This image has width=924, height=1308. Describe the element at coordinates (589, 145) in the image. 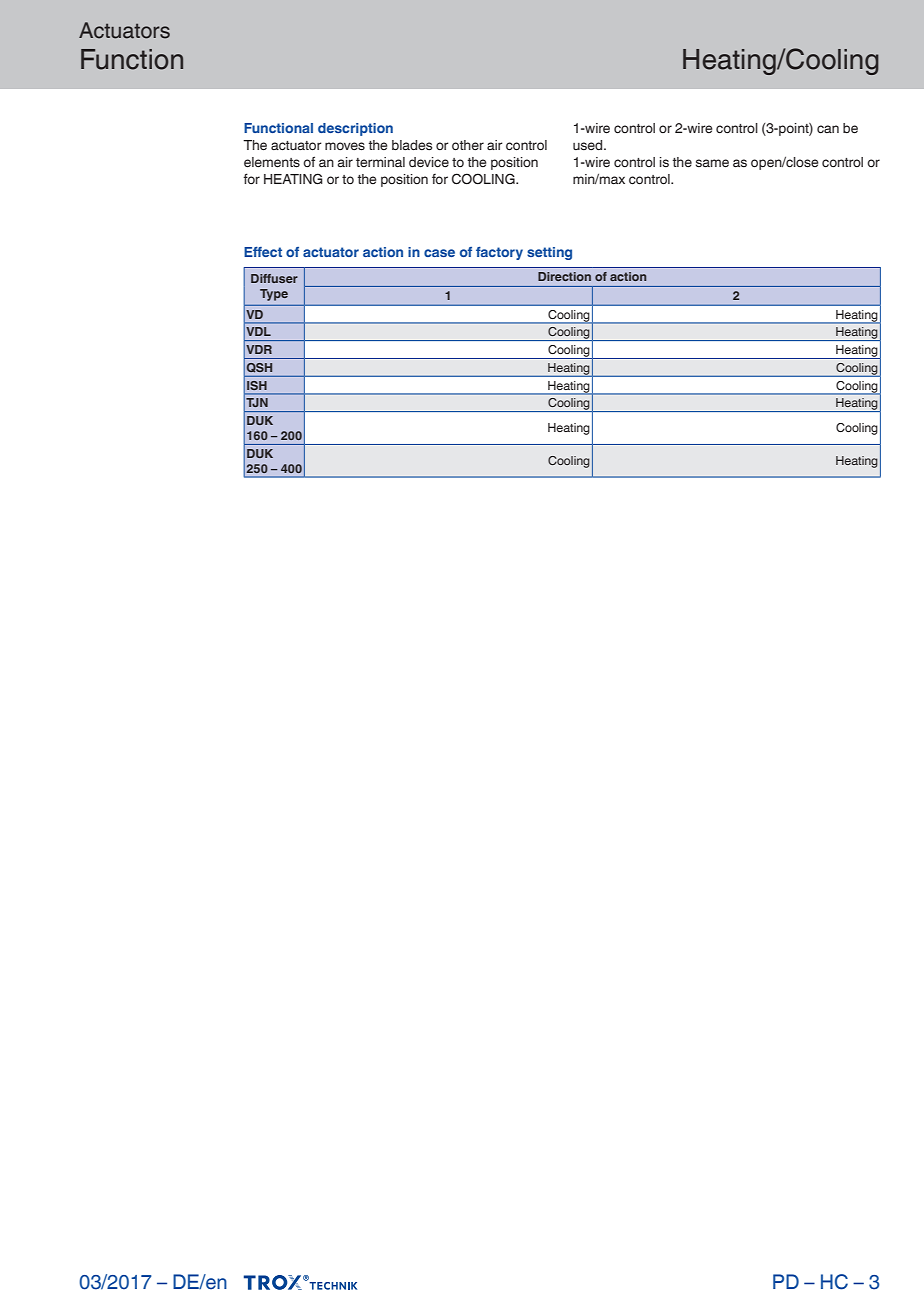

I see `used` at that location.
